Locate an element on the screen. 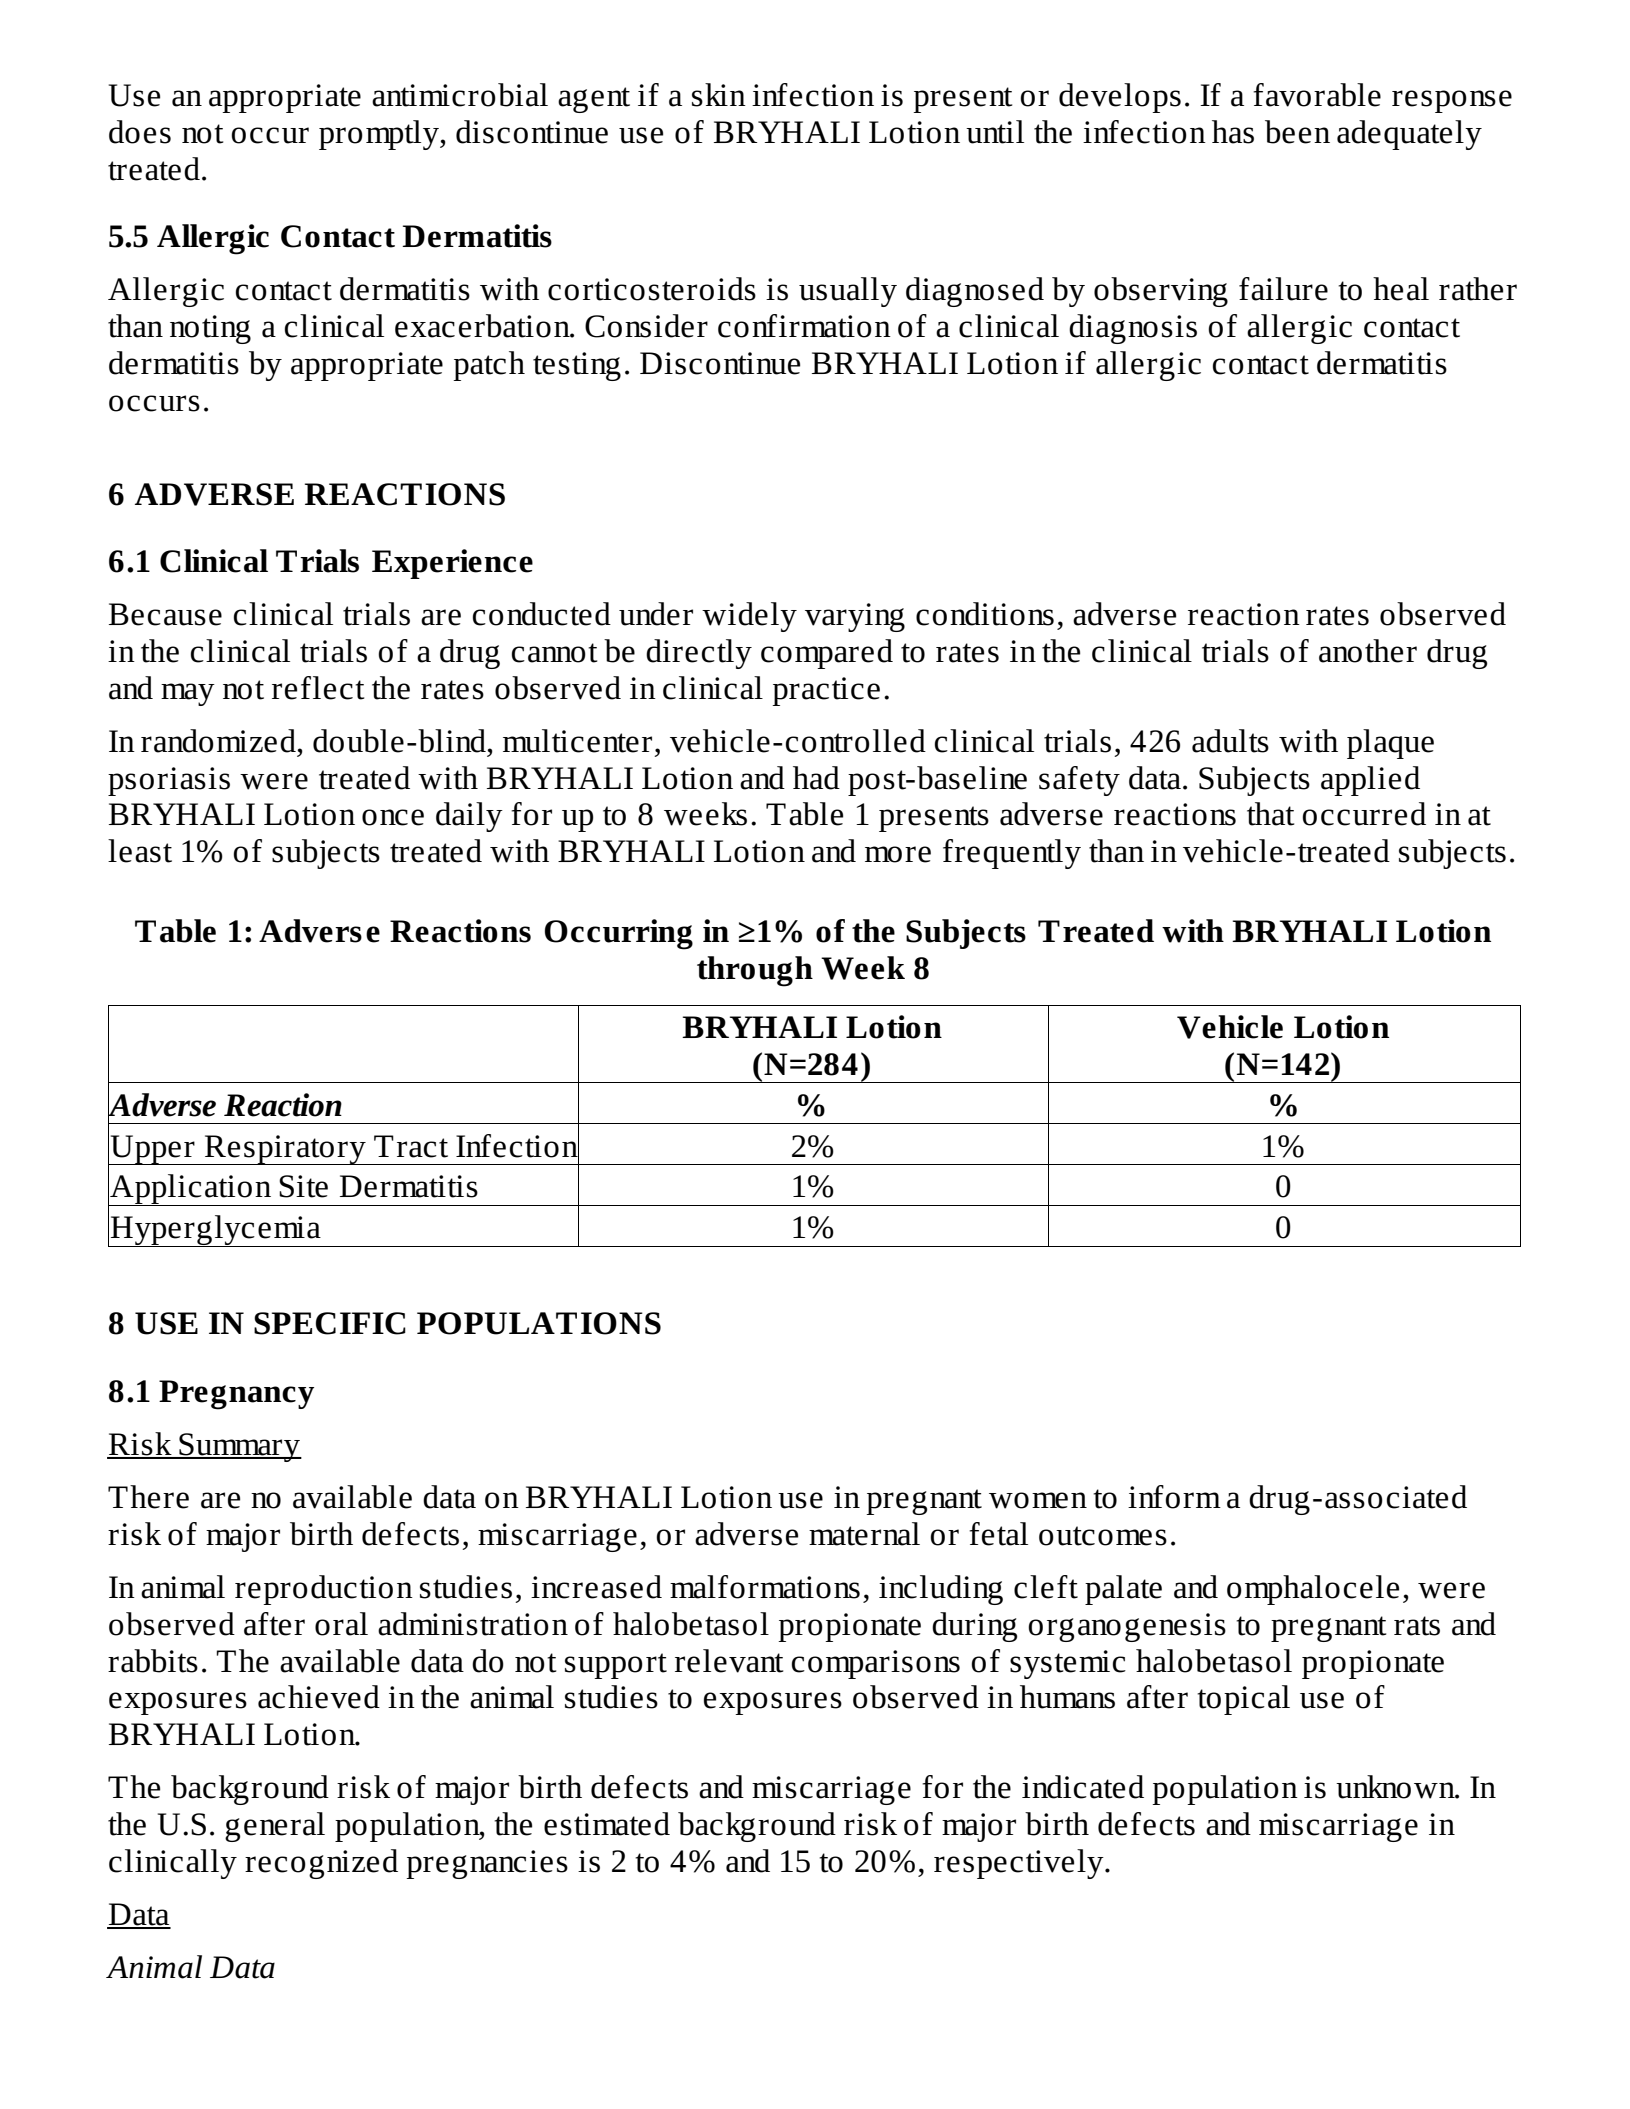  promptly is located at coordinates (380, 135).
